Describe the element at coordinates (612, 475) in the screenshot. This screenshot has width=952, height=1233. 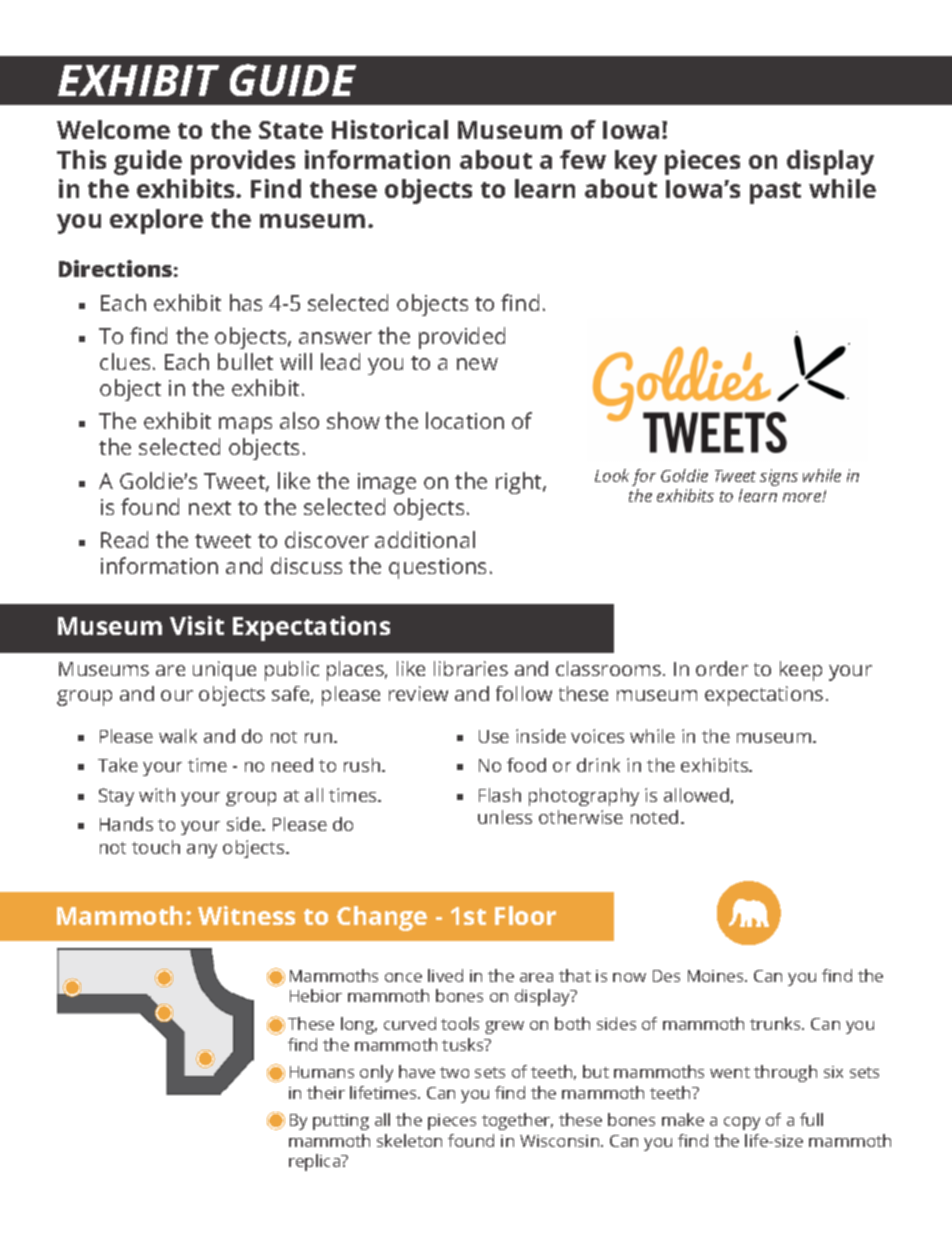
I see `Look` at that location.
